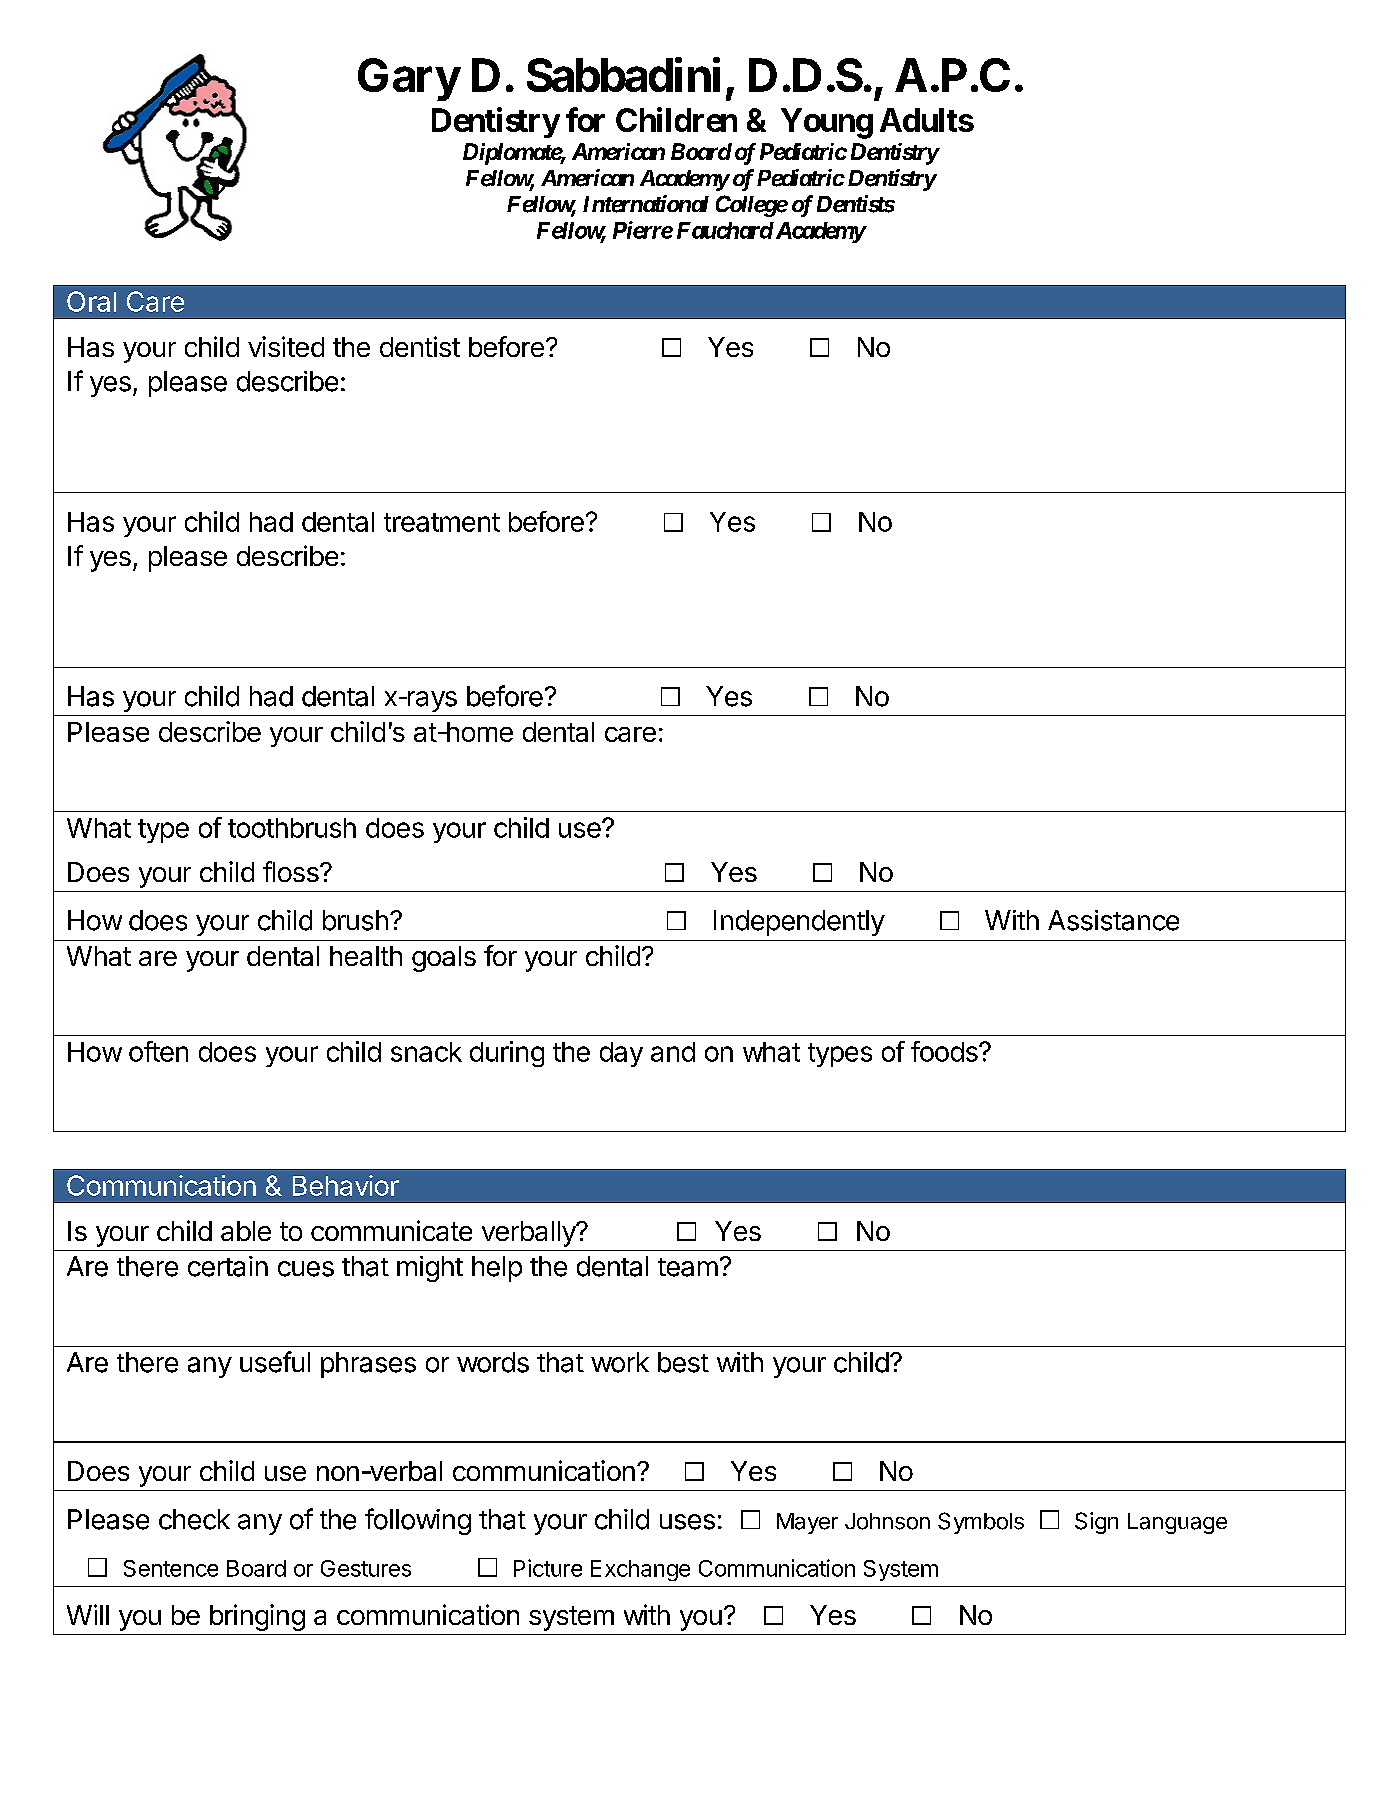  What do you see at coordinates (171, 1568) in the screenshot?
I see `Sentence` at bounding box center [171, 1568].
